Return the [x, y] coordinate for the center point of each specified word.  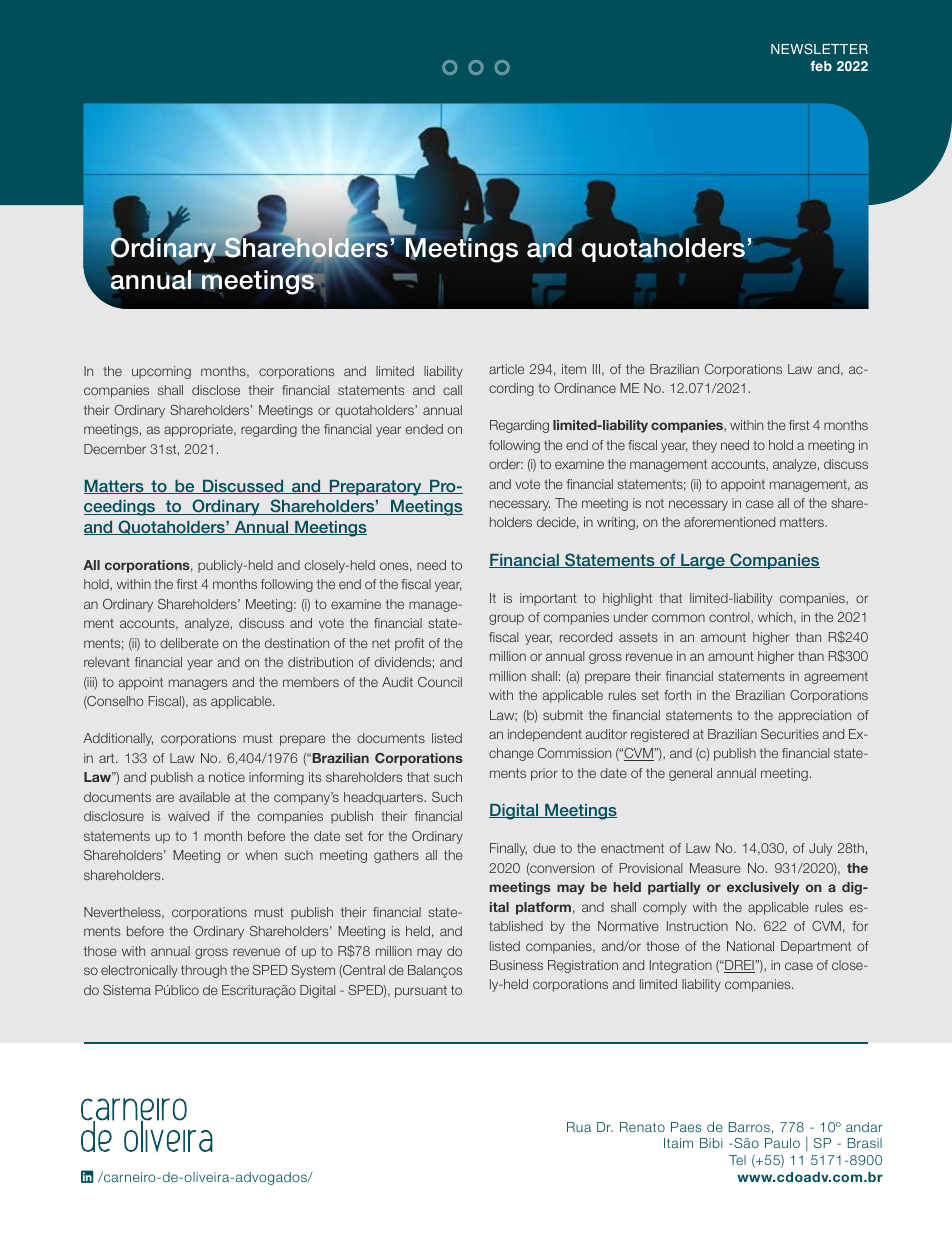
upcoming [161, 372]
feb [821, 66]
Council [440, 682]
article [506, 369]
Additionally [118, 739]
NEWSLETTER [819, 49]
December [115, 449]
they [704, 446]
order [506, 464]
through [204, 971]
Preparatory [375, 488]
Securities [790, 734]
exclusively [763, 888]
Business [516, 965]
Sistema [127, 990]
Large [703, 562]
